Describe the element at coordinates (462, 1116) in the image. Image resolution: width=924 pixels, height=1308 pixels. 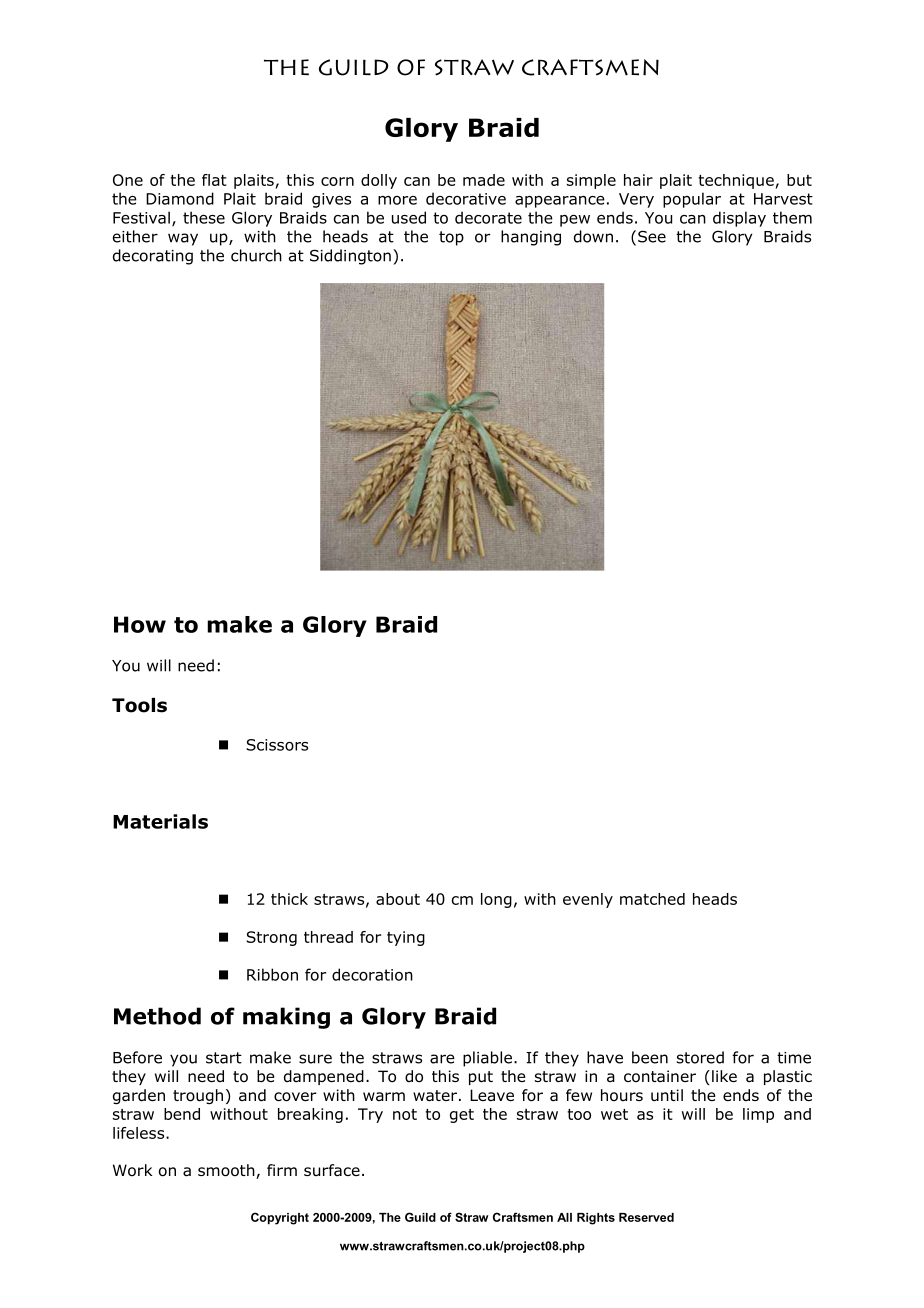
I see `get` at that location.
